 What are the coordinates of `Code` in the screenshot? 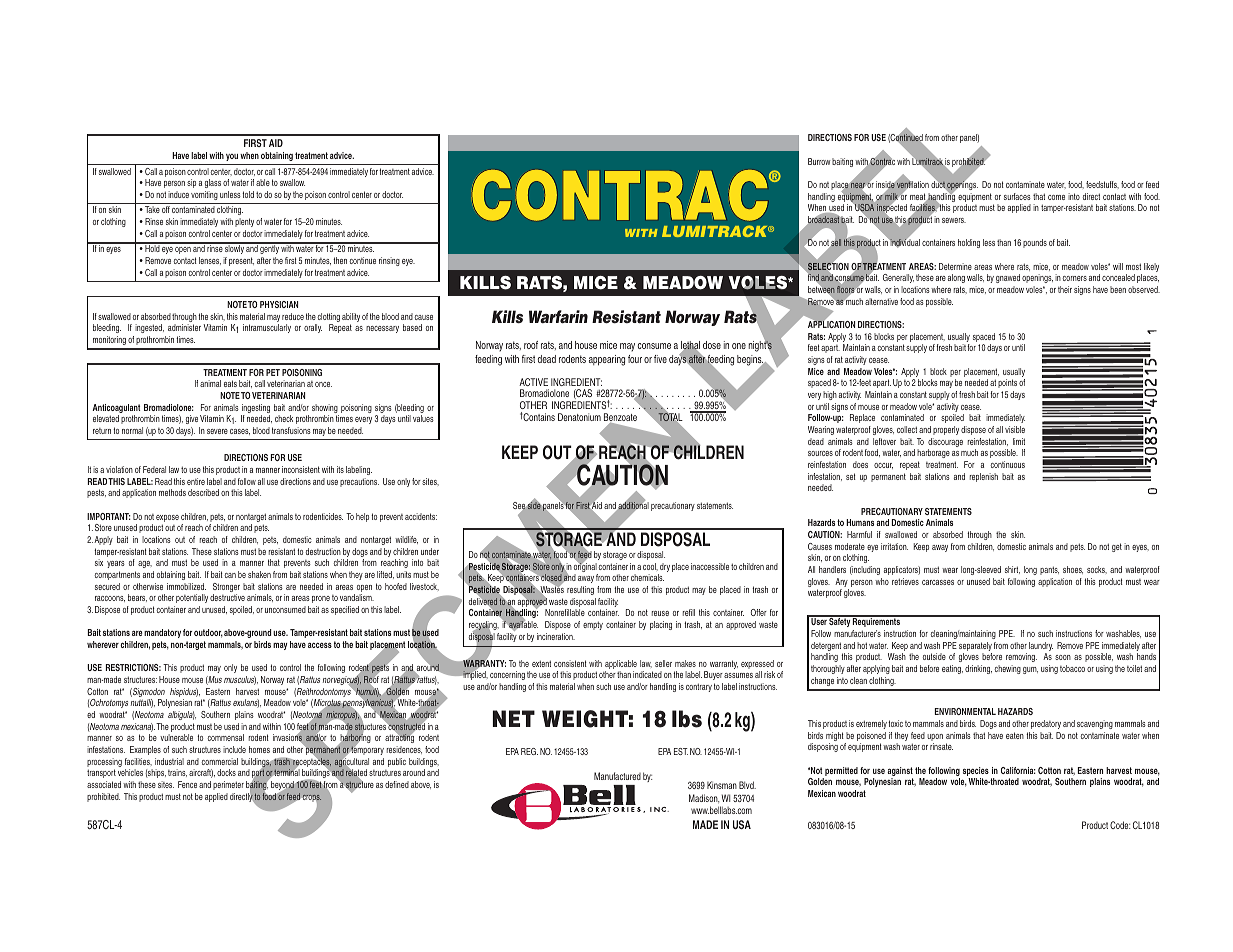 It's located at (1120, 825).
